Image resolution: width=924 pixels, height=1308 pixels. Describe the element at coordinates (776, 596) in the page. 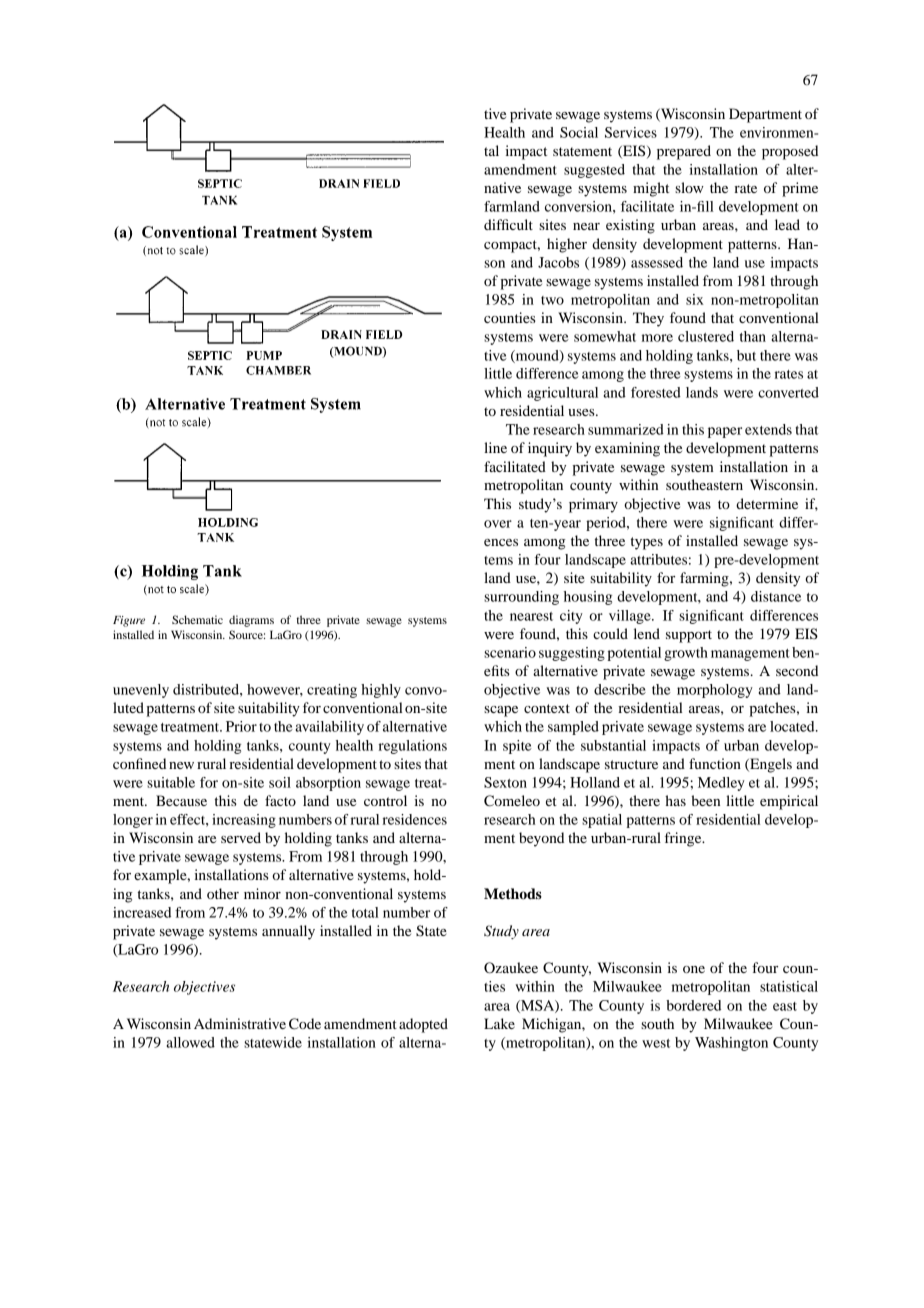

I see `distance` at that location.
